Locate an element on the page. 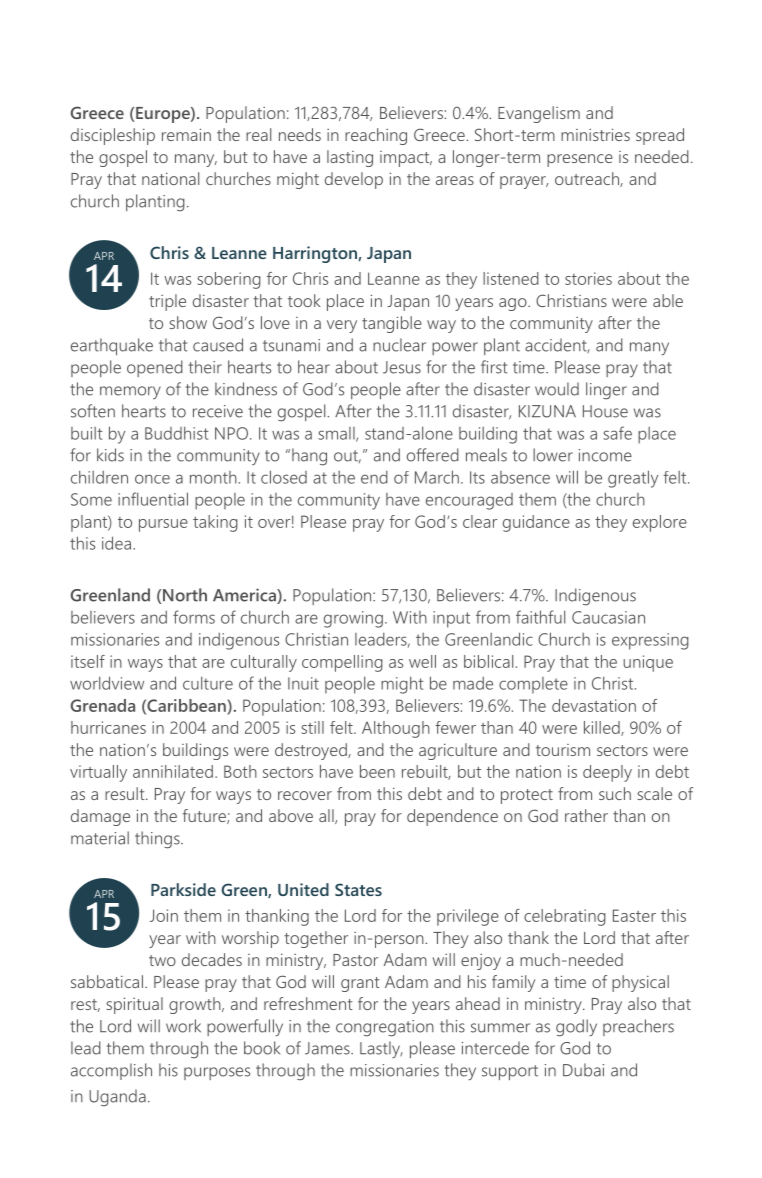 The image size is (762, 1178). remain is located at coordinates (186, 134).
